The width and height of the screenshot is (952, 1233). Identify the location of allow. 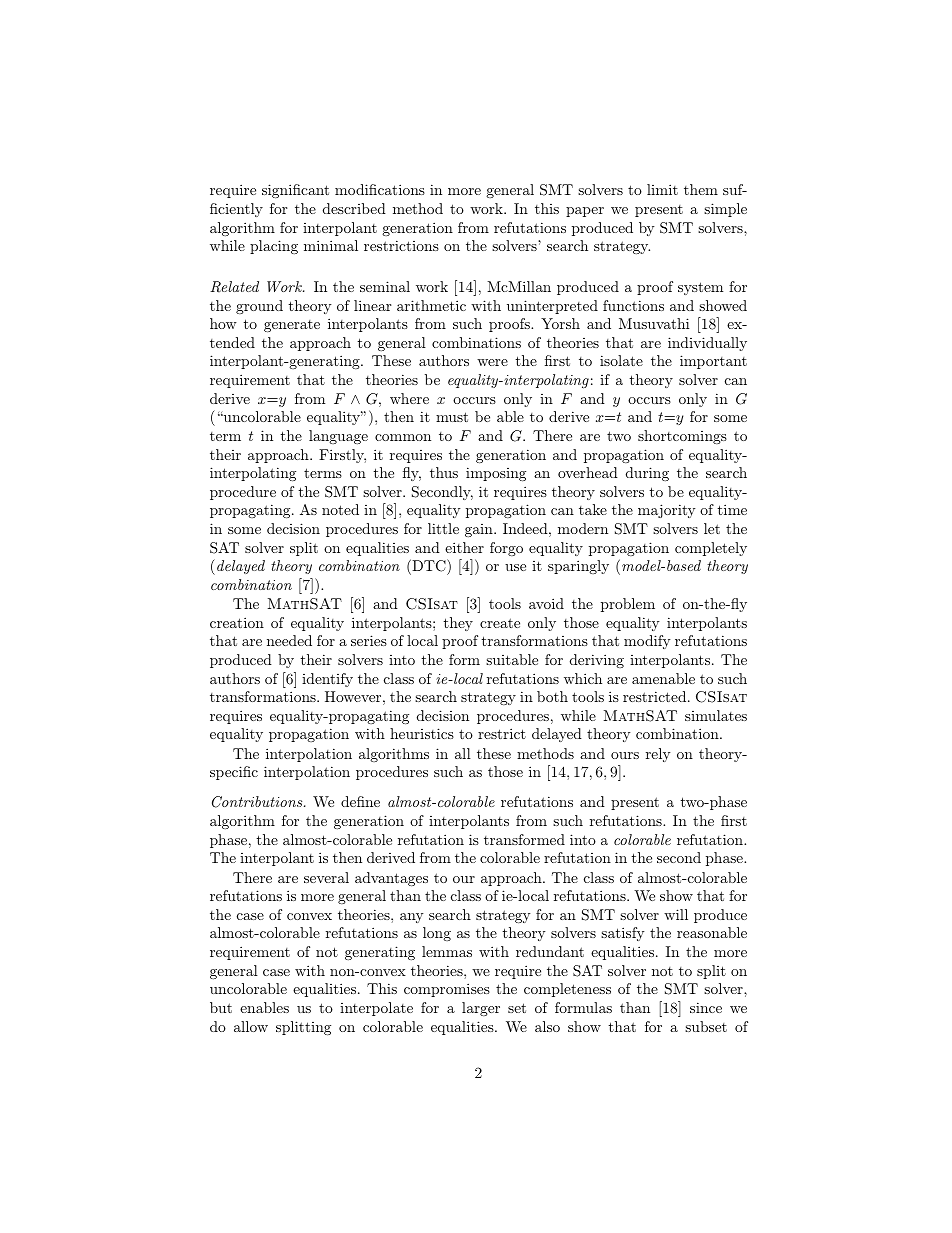
(251, 1026).
